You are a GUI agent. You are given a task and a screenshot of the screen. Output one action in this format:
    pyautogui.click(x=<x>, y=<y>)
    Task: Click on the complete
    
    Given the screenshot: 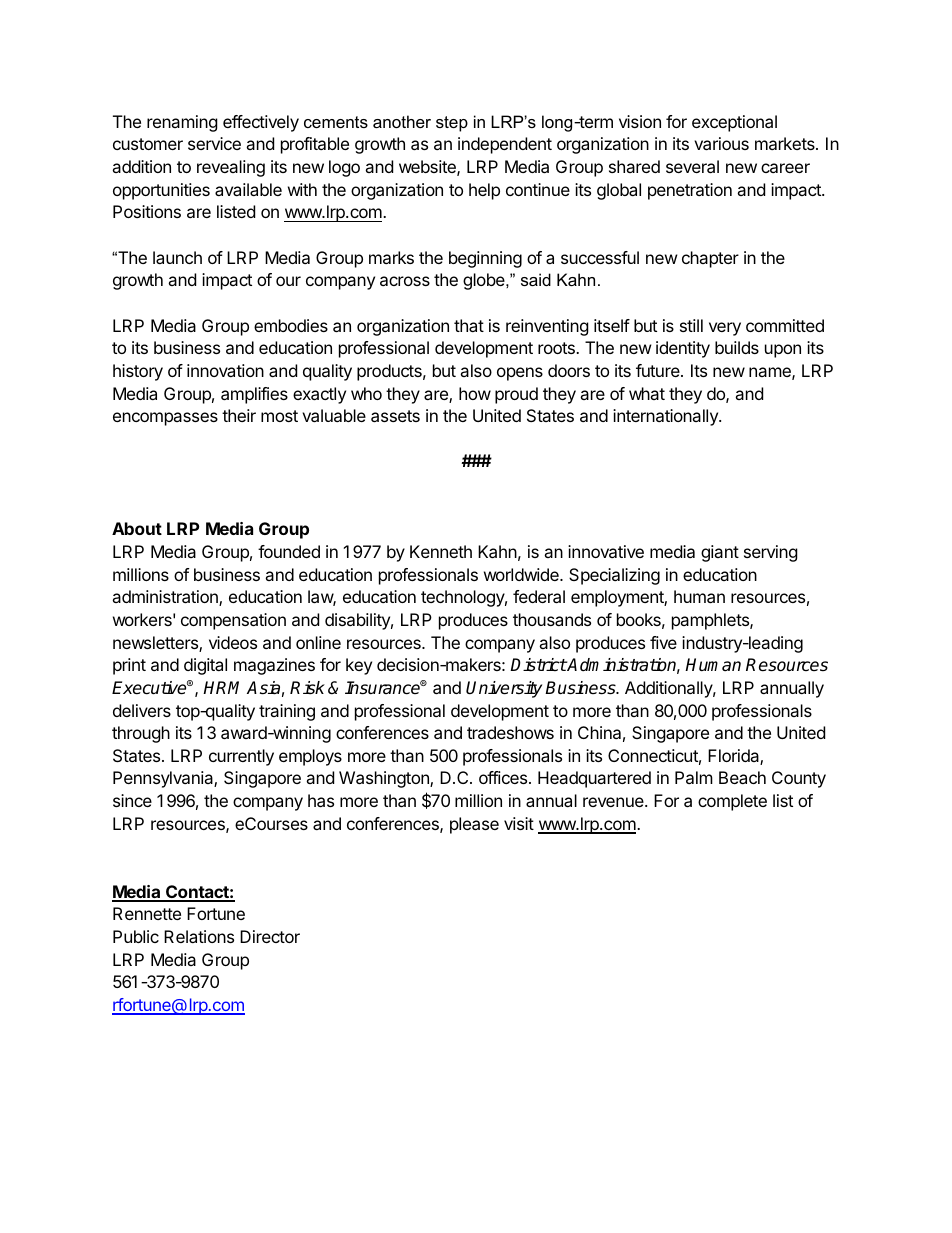 What is the action you would take?
    pyautogui.click(x=732, y=802)
